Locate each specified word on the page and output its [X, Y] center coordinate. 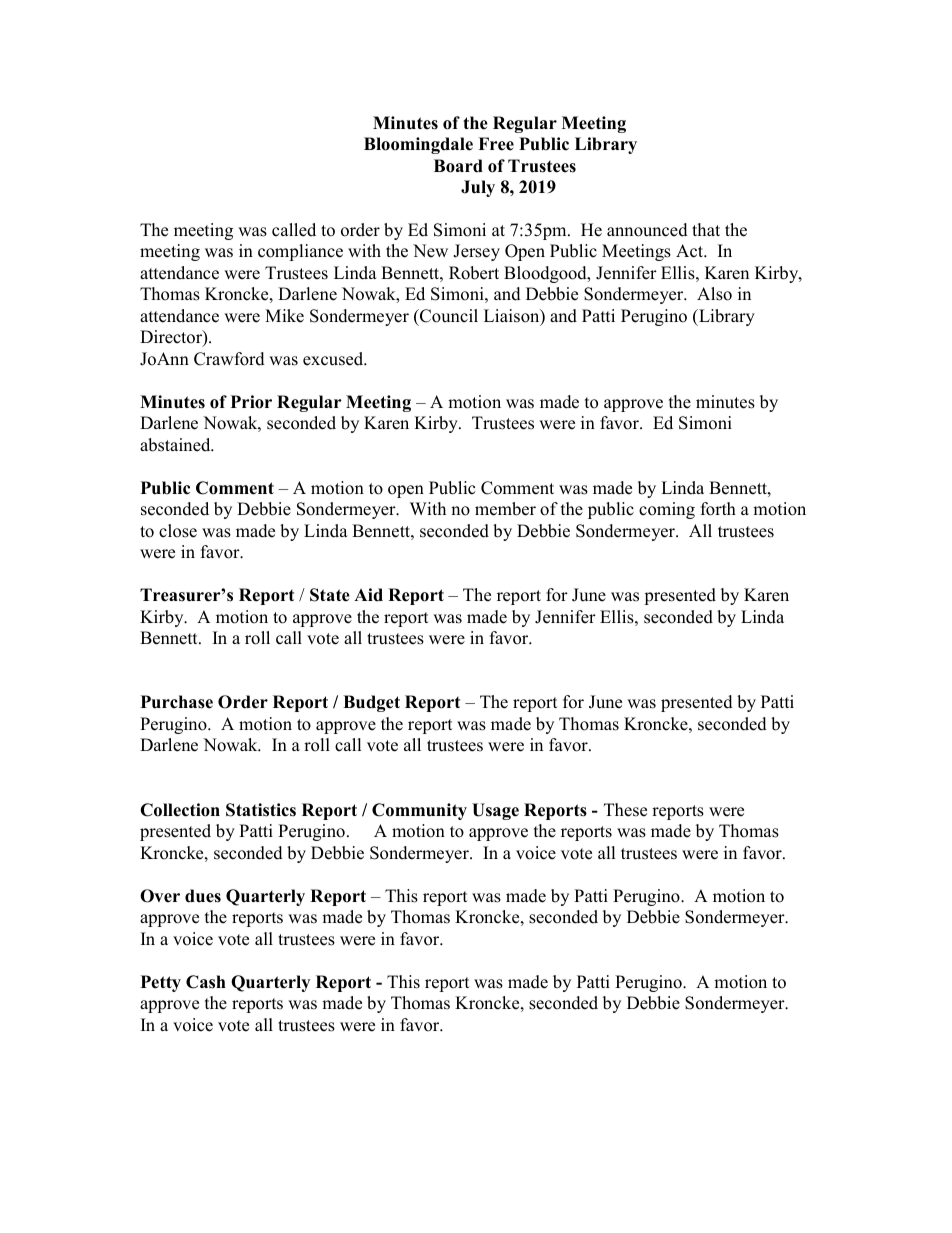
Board [458, 166]
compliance [300, 252]
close [178, 531]
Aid [368, 595]
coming [667, 510]
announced [647, 230]
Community [419, 811]
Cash [206, 982]
